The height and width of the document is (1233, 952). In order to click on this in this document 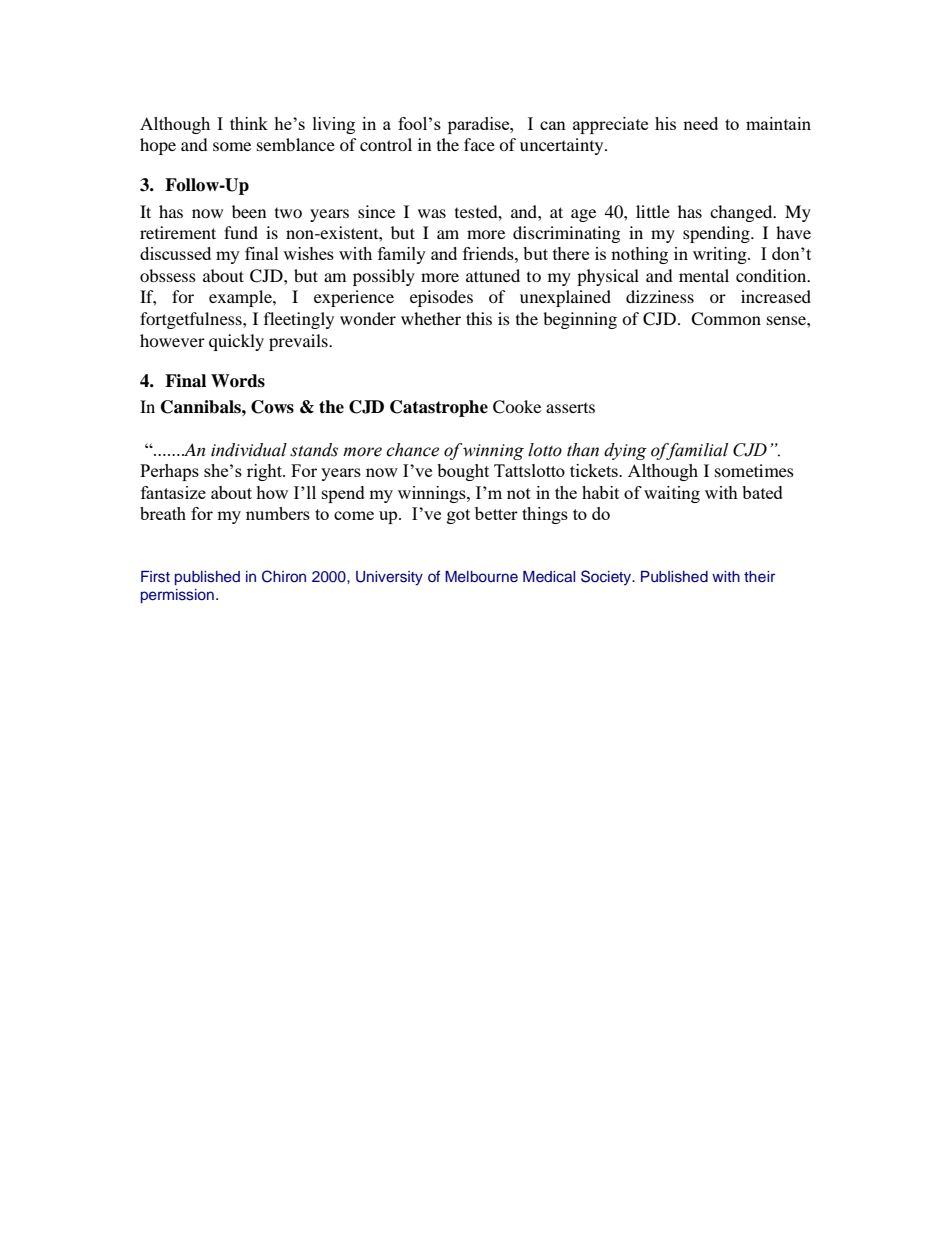, I will do `click(479, 318)`.
